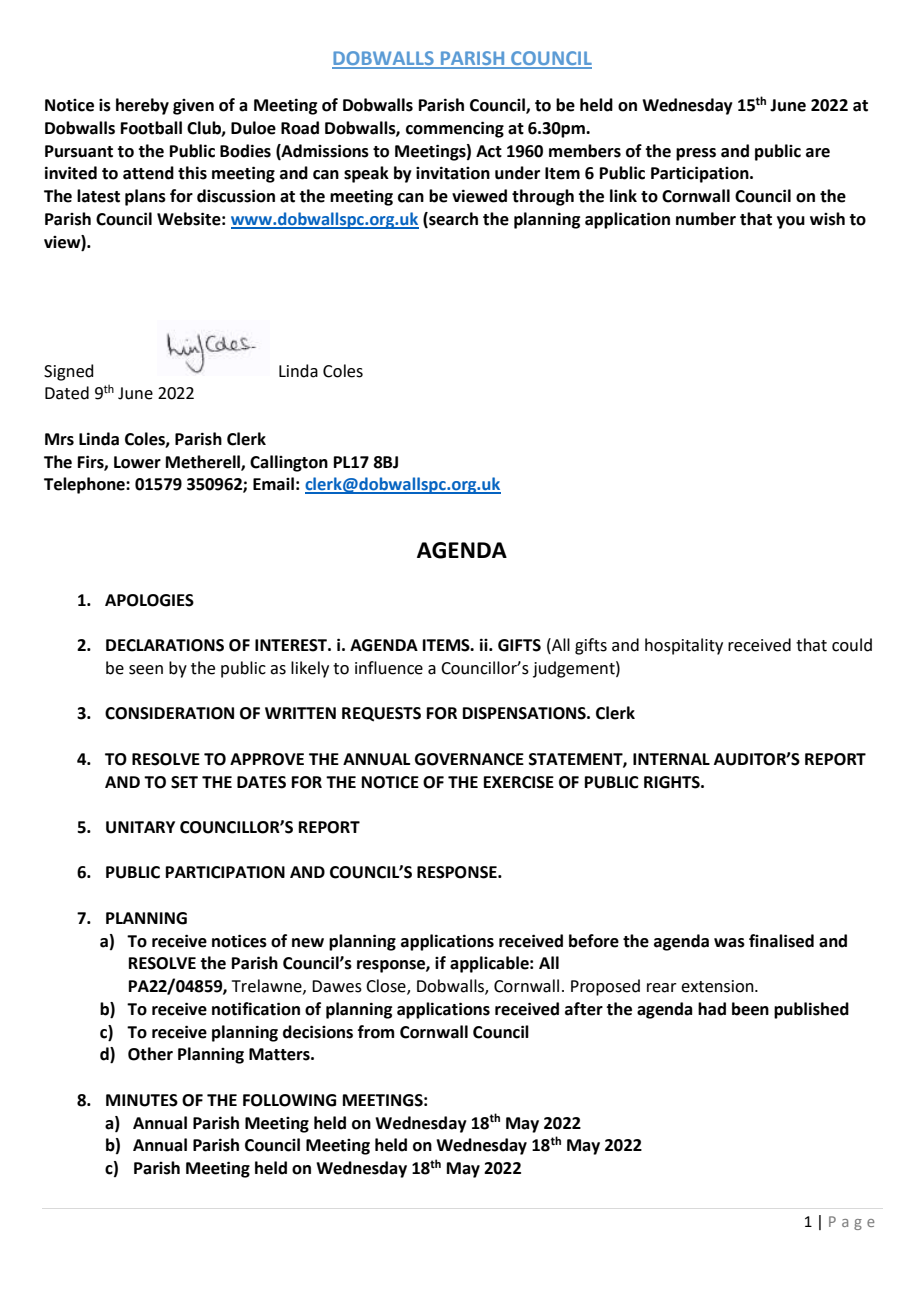 Image resolution: width=924 pixels, height=1307 pixels. Describe the element at coordinates (376, 1032) in the screenshot. I see `from` at that location.
